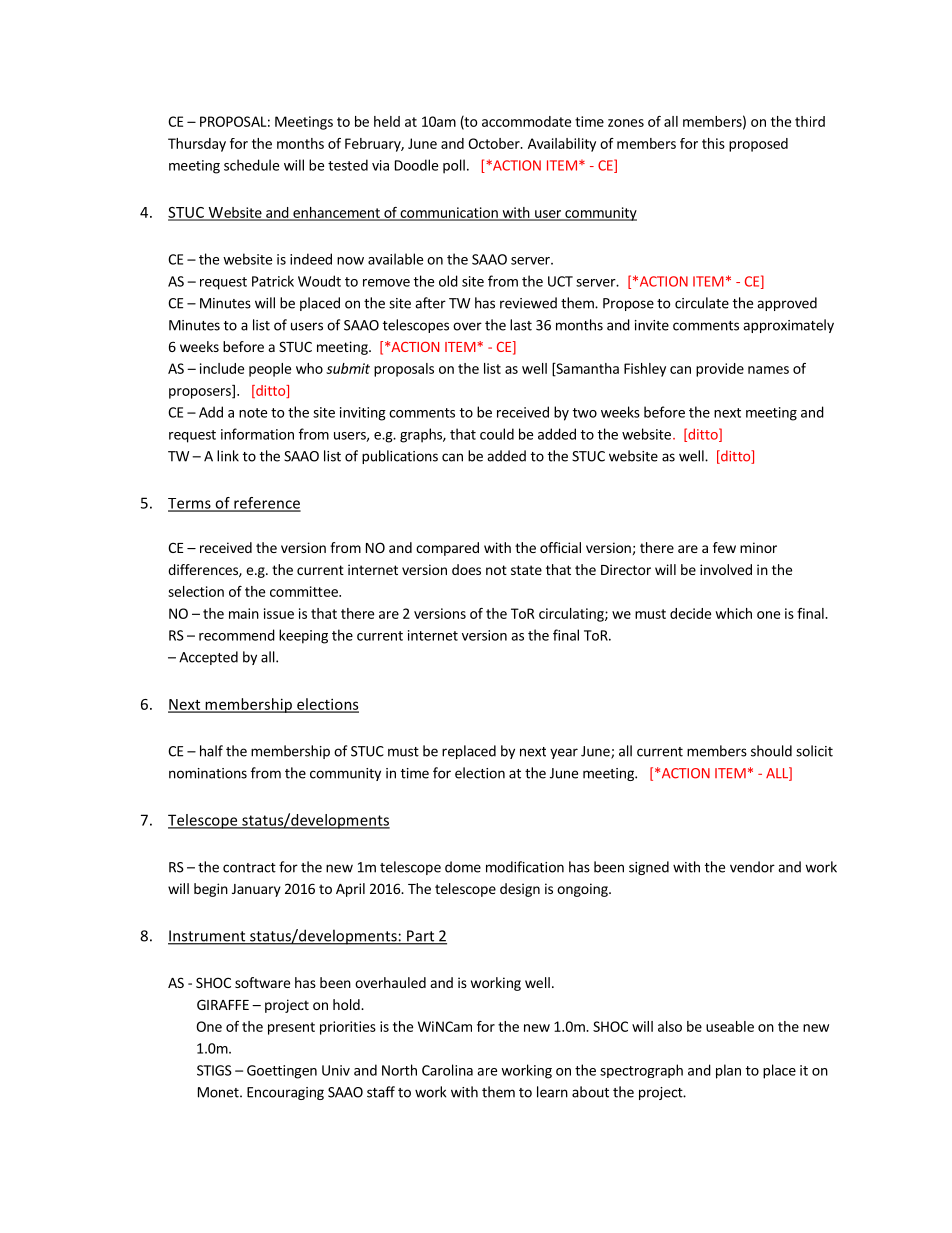  Describe the element at coordinates (495, 143) in the document. I see `October` at that location.
